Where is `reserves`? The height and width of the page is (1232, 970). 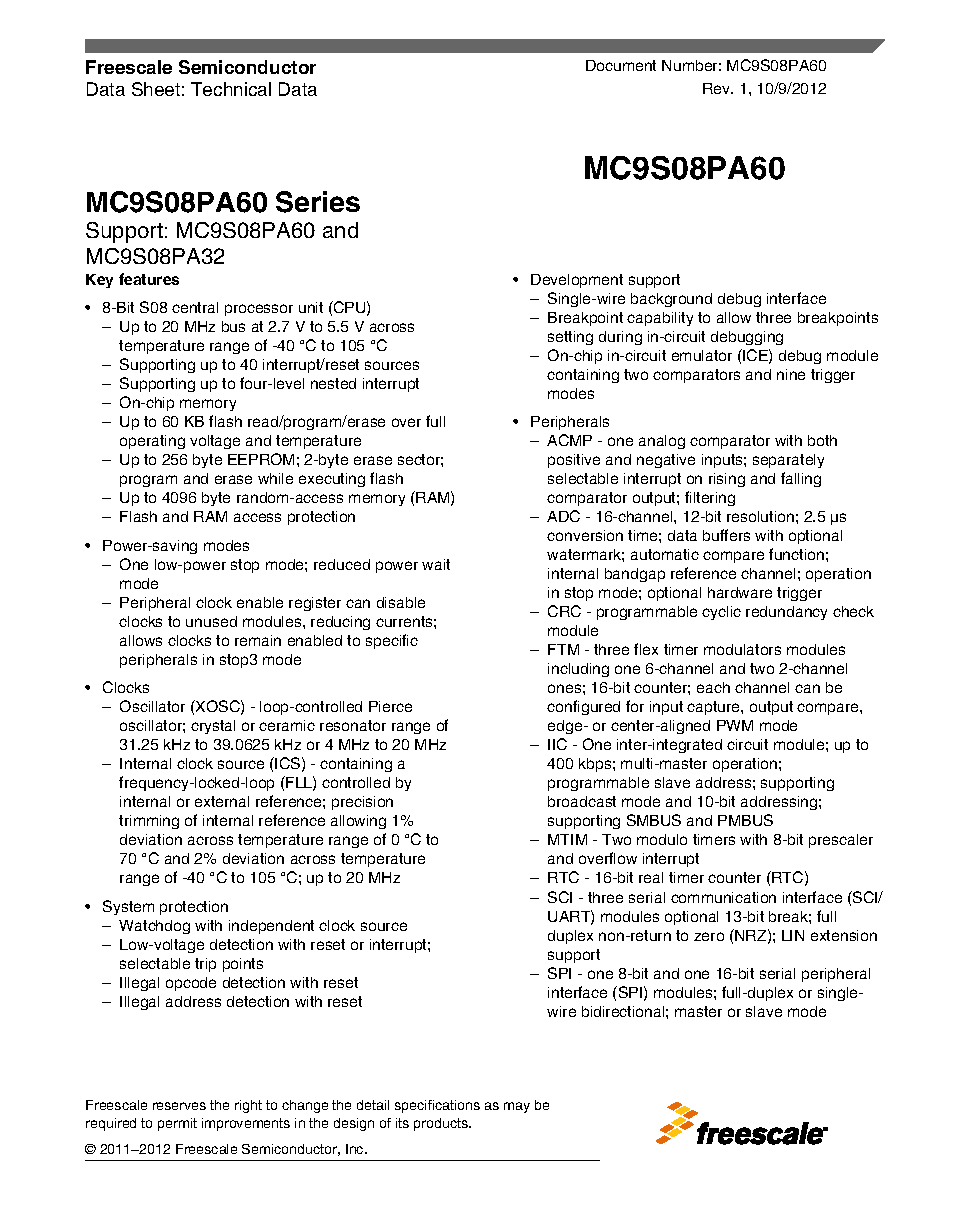
reserves is located at coordinates (179, 1106).
